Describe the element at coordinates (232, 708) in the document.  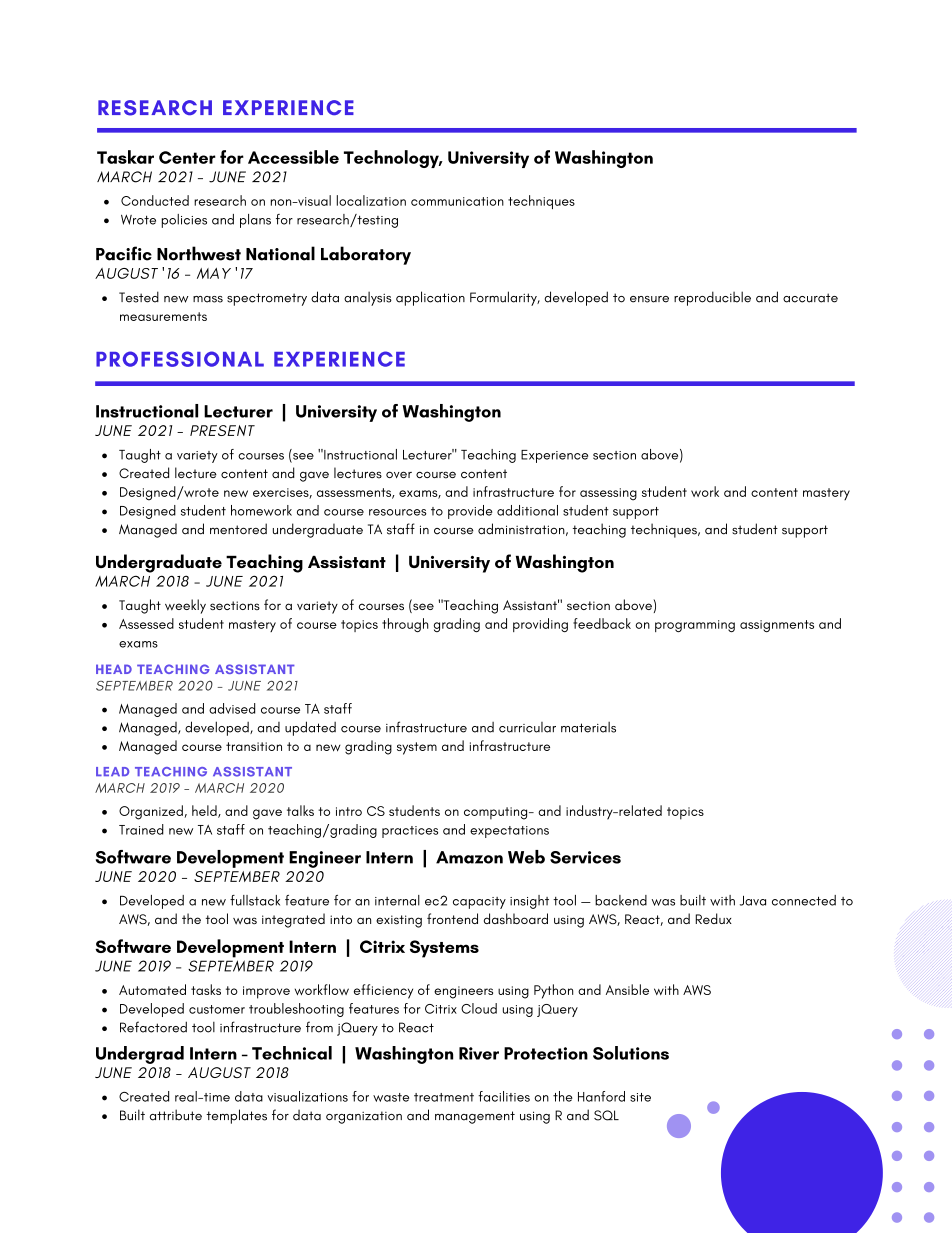
I see `advised` at that location.
